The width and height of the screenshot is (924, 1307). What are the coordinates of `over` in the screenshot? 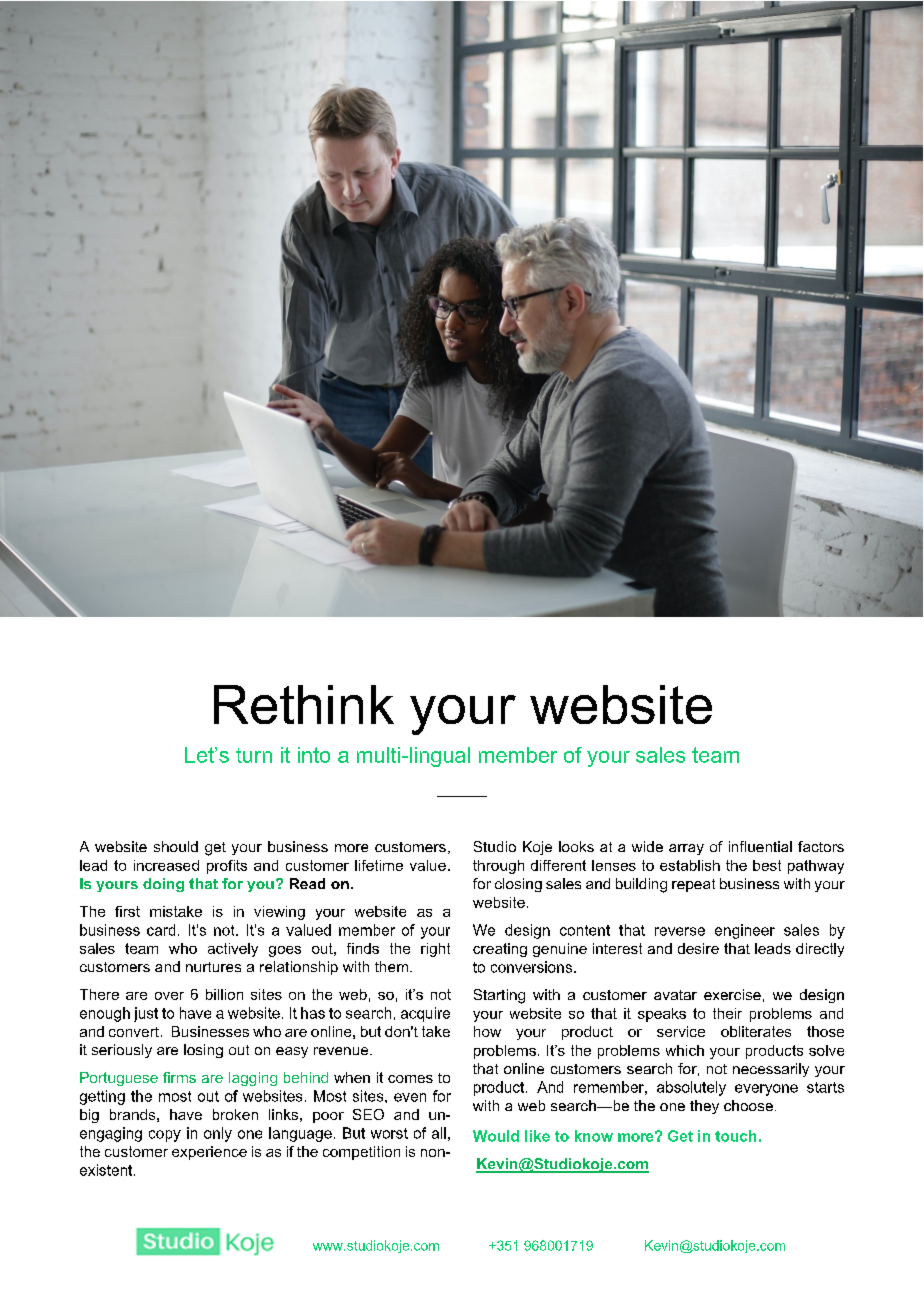 It's located at (169, 996).
